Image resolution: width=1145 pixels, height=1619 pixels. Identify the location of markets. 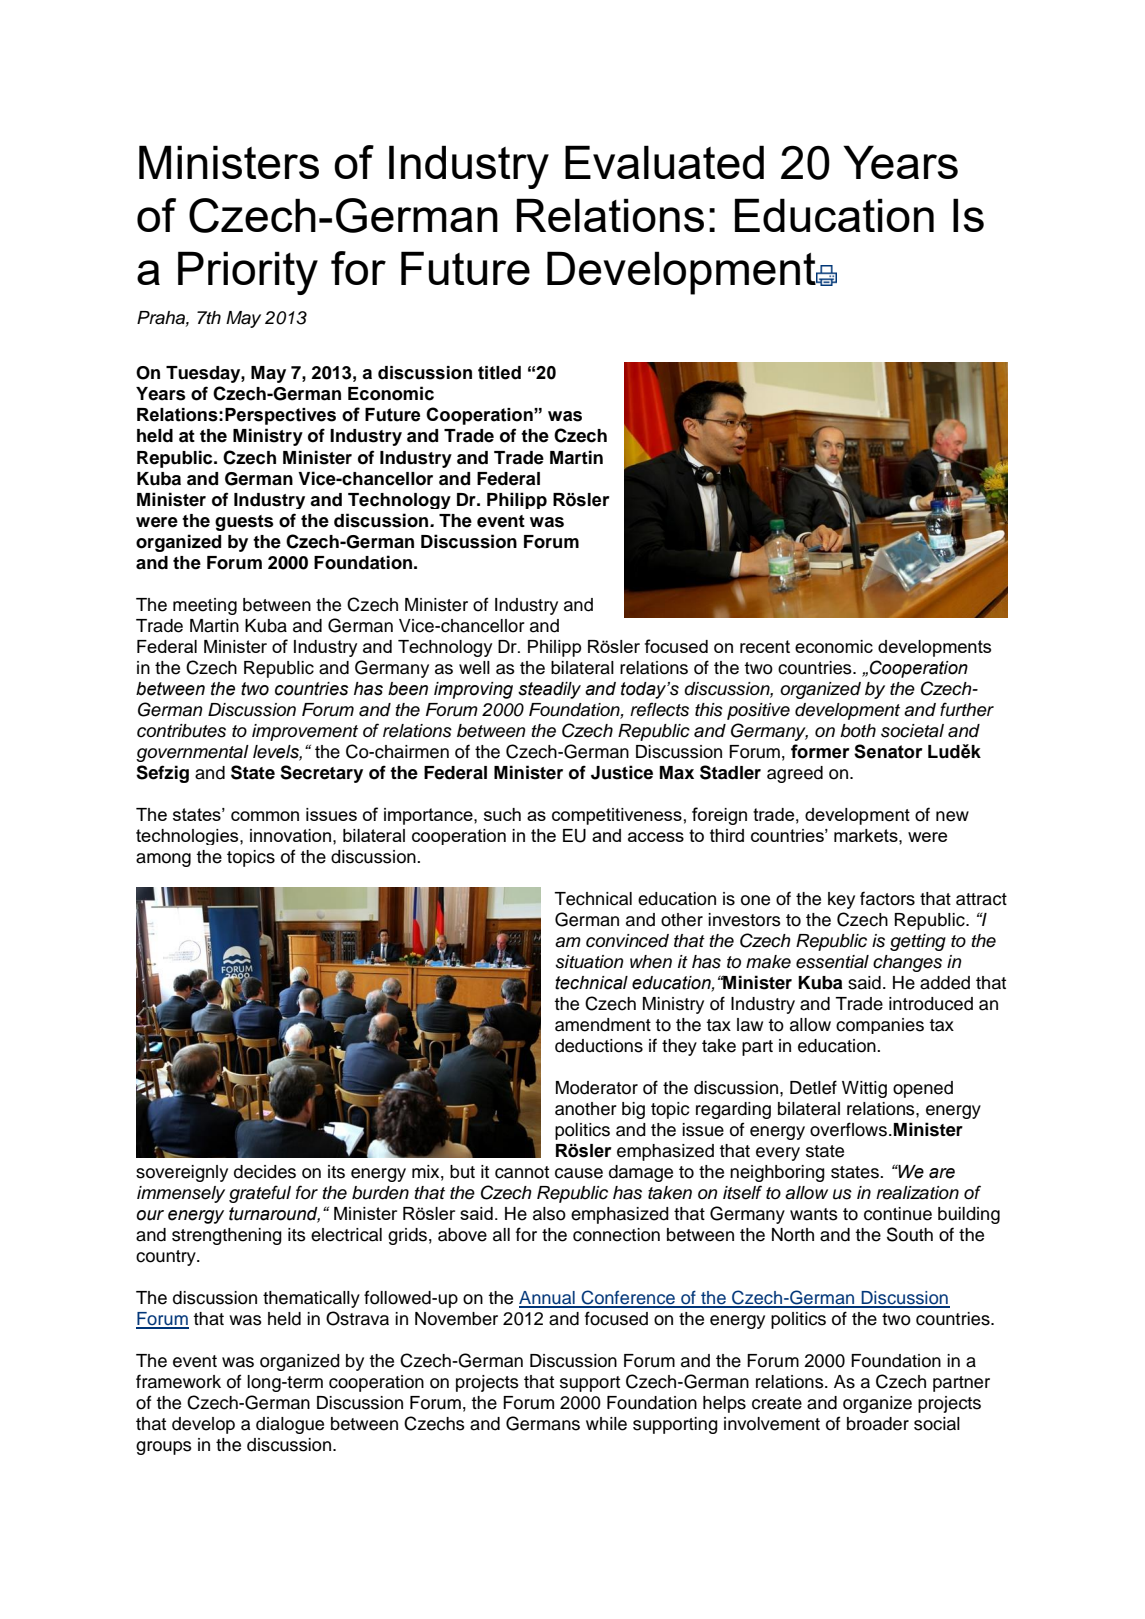
(867, 835).
